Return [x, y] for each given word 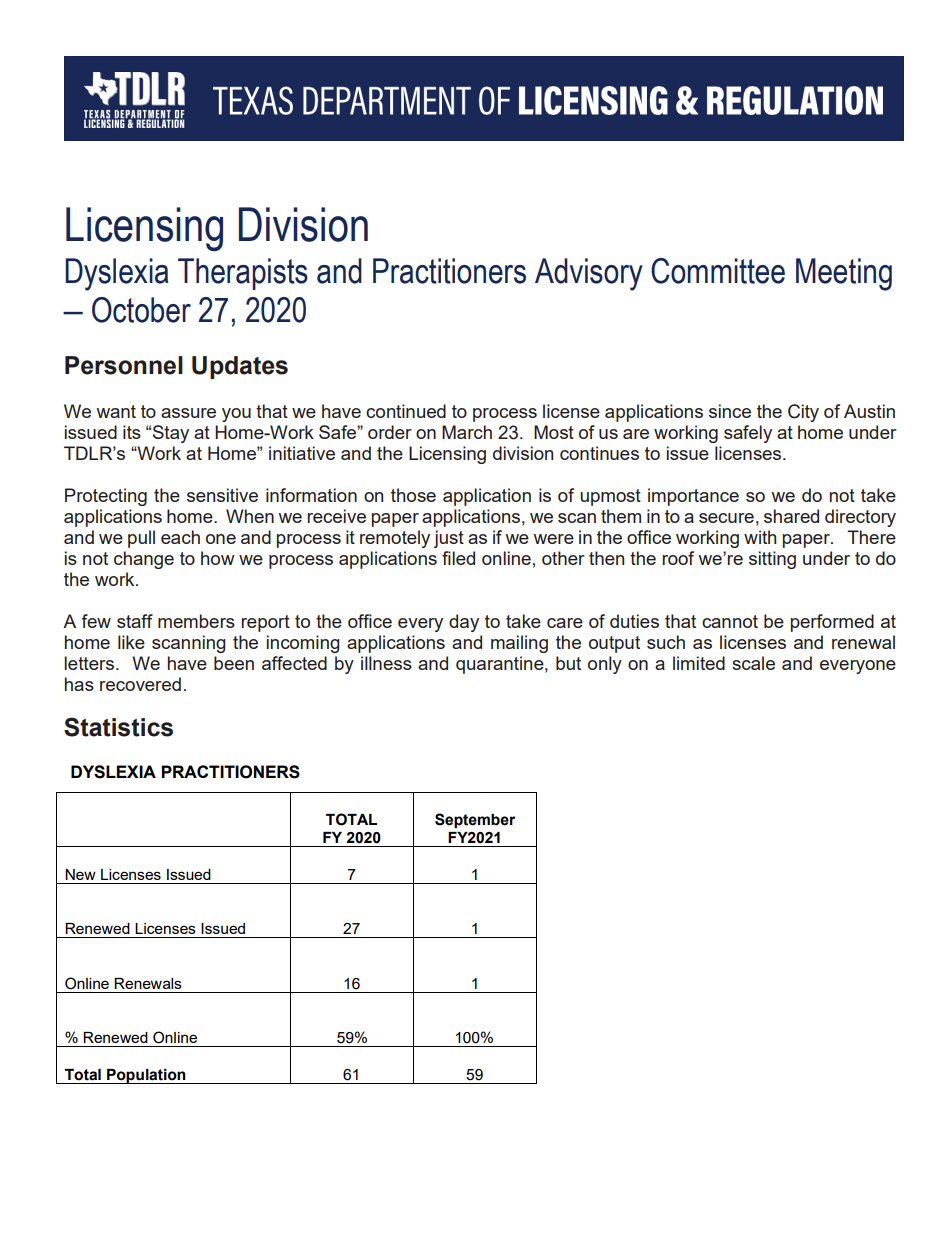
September [475, 820]
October [141, 310]
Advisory [589, 274]
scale [753, 663]
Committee [718, 271]
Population [146, 1076]
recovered [140, 684]
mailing [519, 644]
